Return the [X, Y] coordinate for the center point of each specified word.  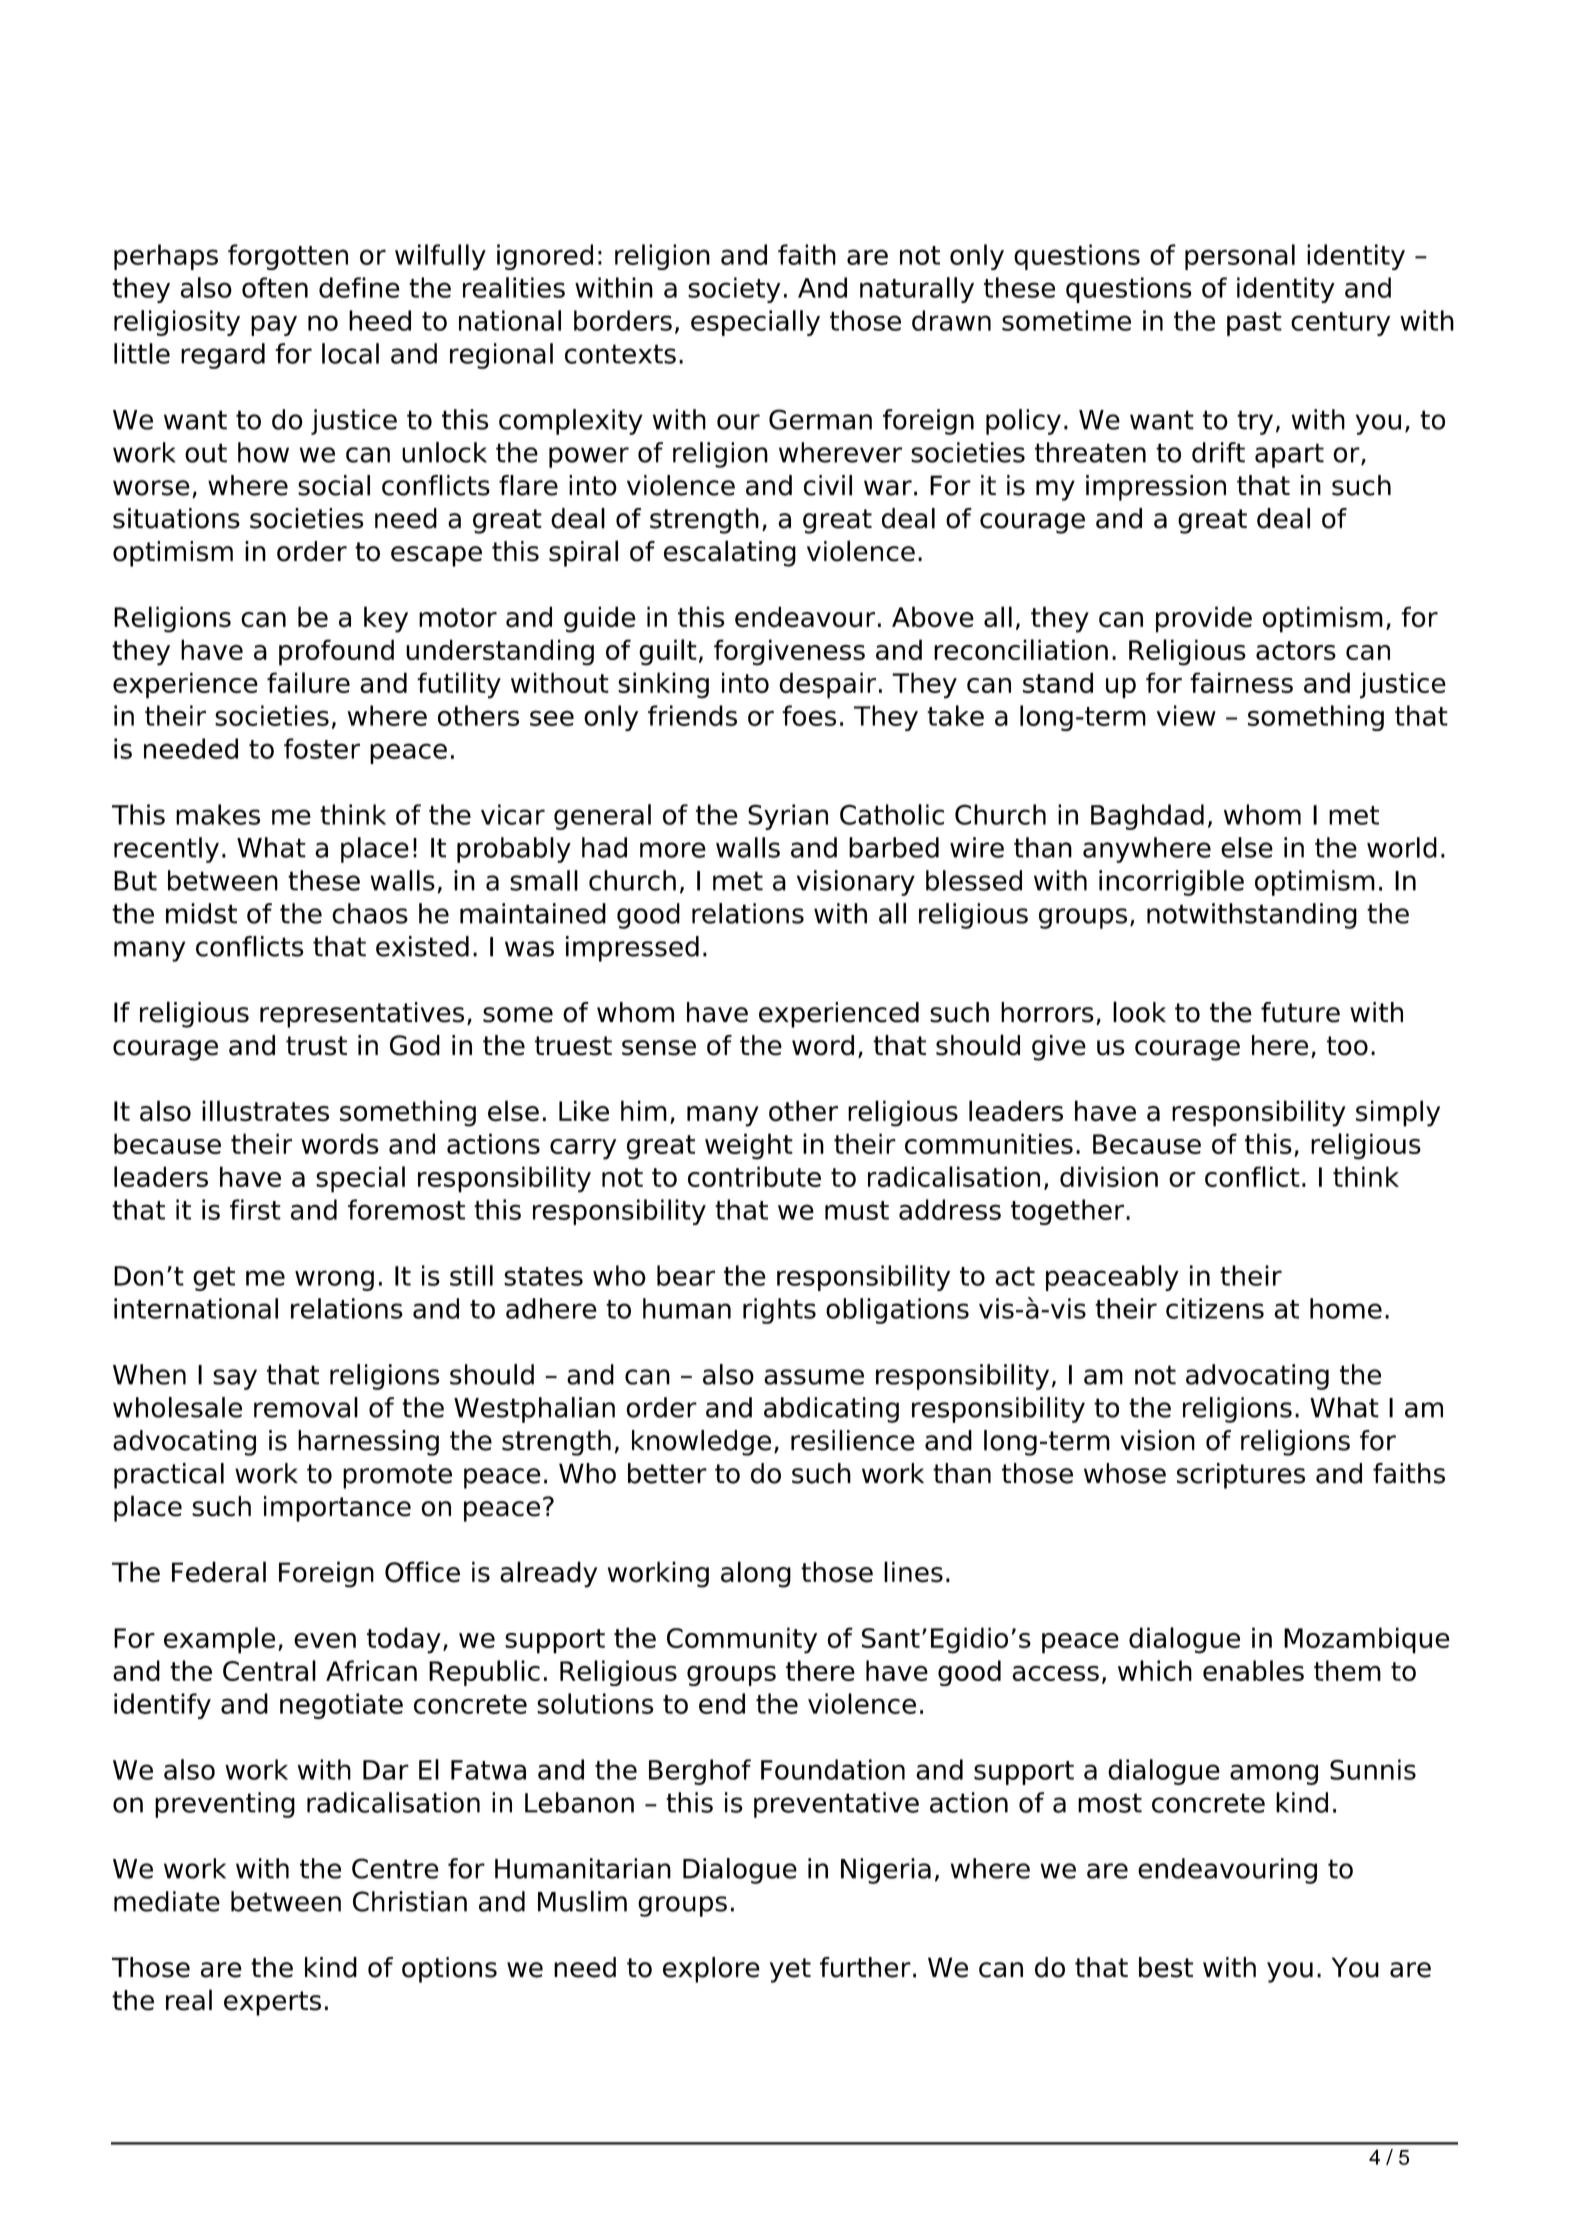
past [1254, 324]
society [734, 290]
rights [779, 1311]
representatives [362, 1015]
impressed [632, 949]
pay [274, 325]
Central [269, 1670]
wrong [334, 1280]
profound [336, 652]
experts [272, 2003]
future [1300, 1012]
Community [742, 1640]
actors [1296, 650]
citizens [1215, 1308]
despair [827, 685]
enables [1253, 1670]
